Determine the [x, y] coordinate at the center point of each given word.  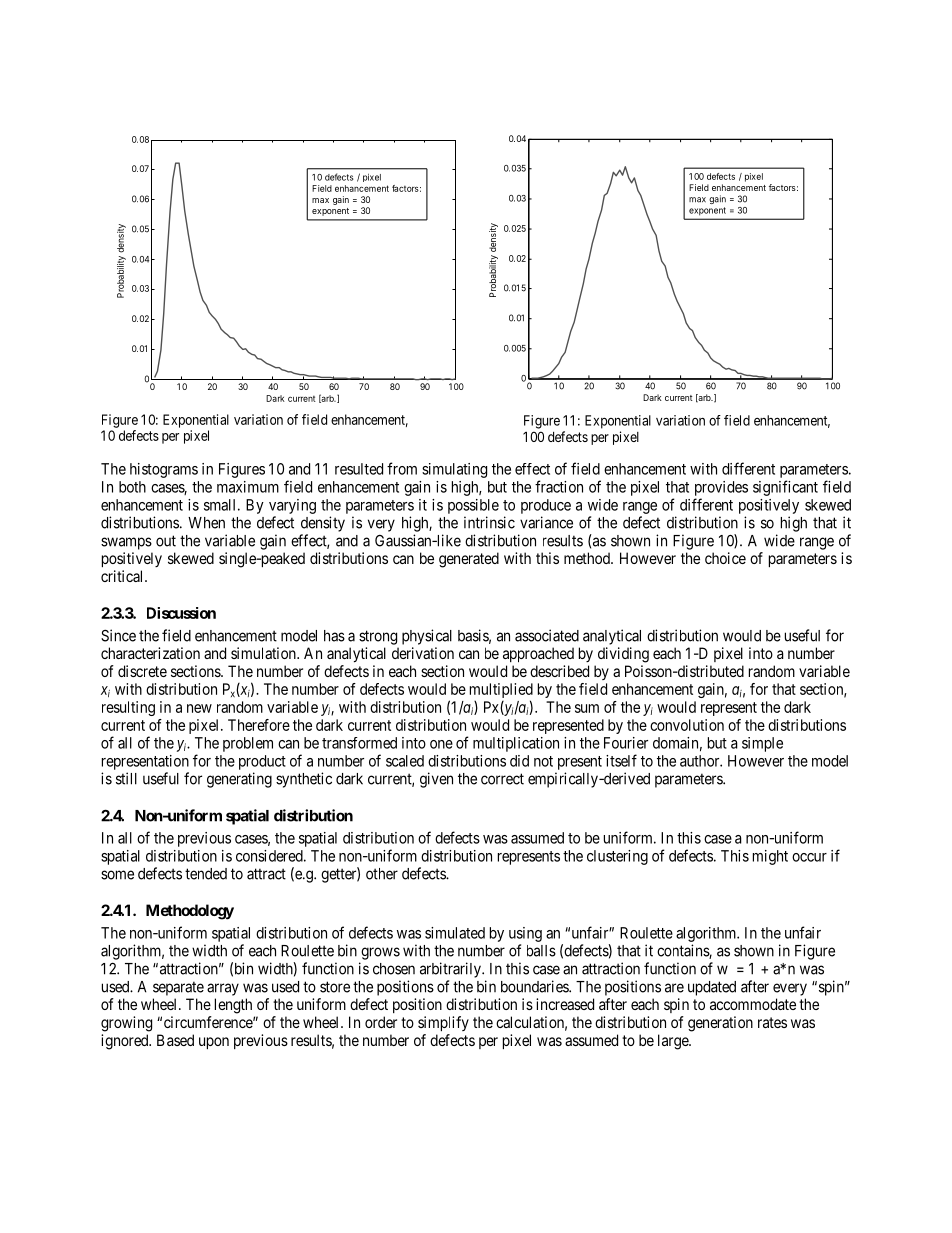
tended [206, 874]
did [519, 761]
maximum [248, 487]
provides [721, 488]
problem [248, 744]
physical [427, 637]
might [770, 857]
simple [762, 744]
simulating [454, 470]
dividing [623, 655]
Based [175, 1040]
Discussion [181, 613]
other [382, 874]
